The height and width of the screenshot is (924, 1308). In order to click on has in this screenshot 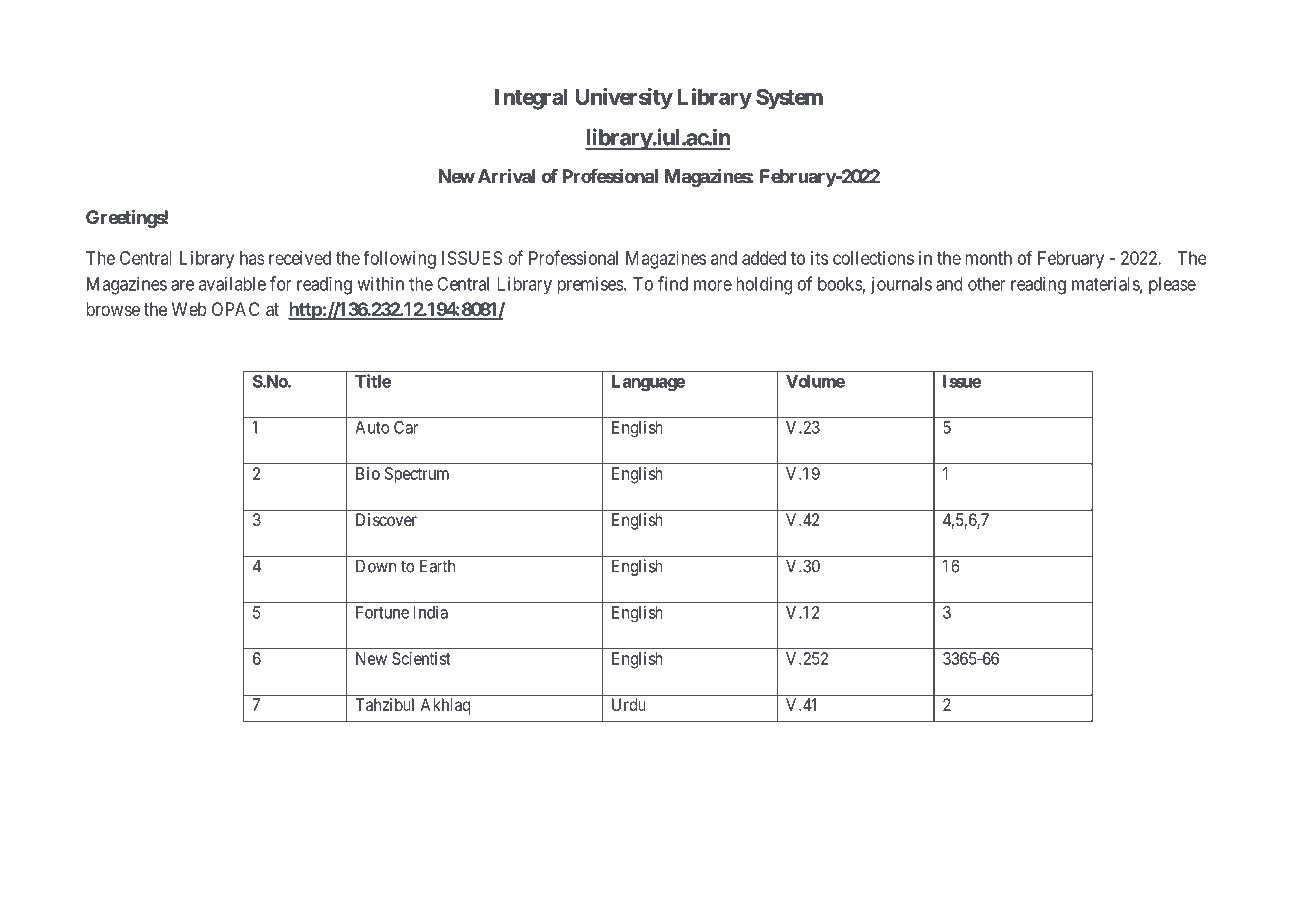, I will do `click(252, 258)`.
